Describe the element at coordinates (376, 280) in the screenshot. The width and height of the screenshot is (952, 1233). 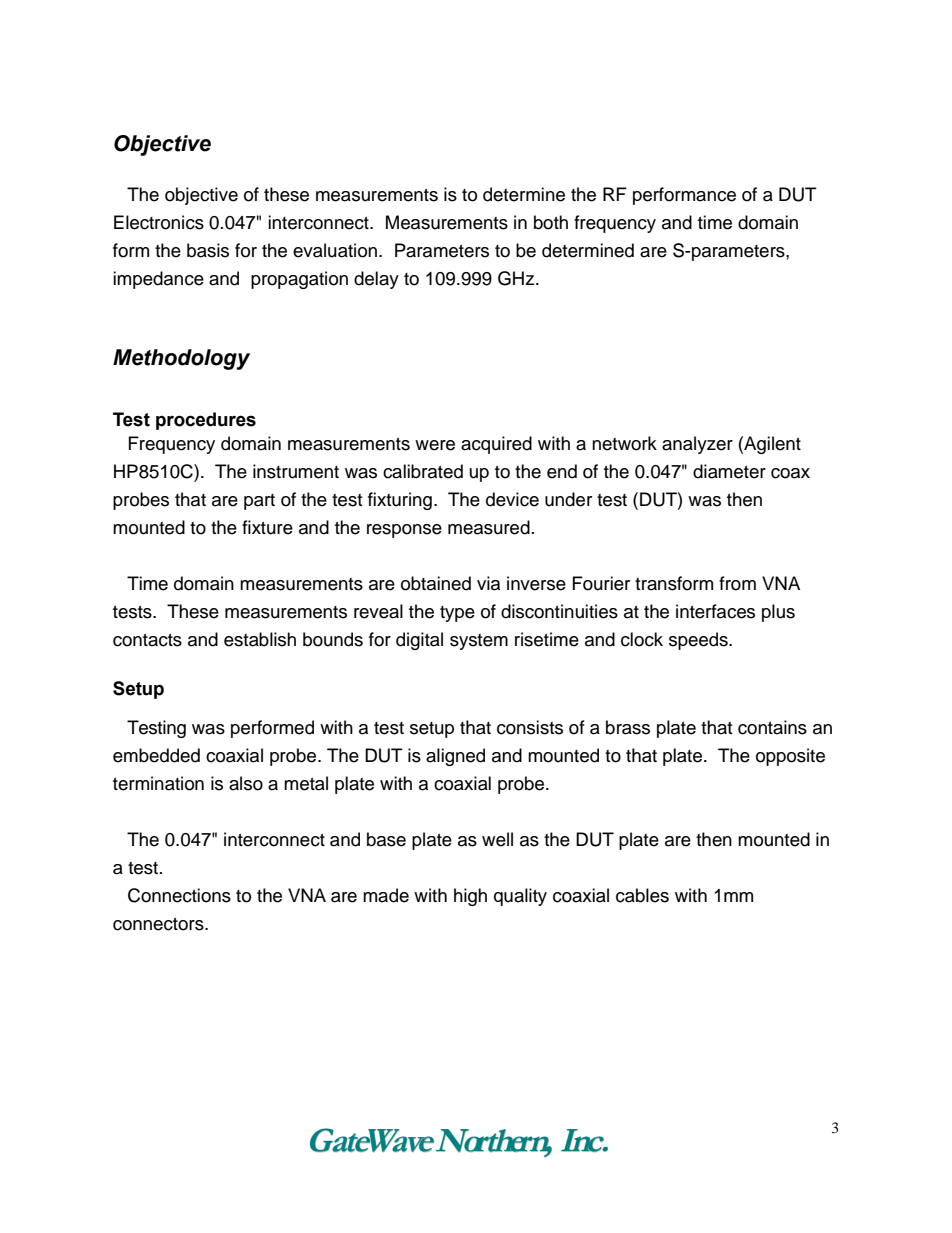
I see `delay` at that location.
